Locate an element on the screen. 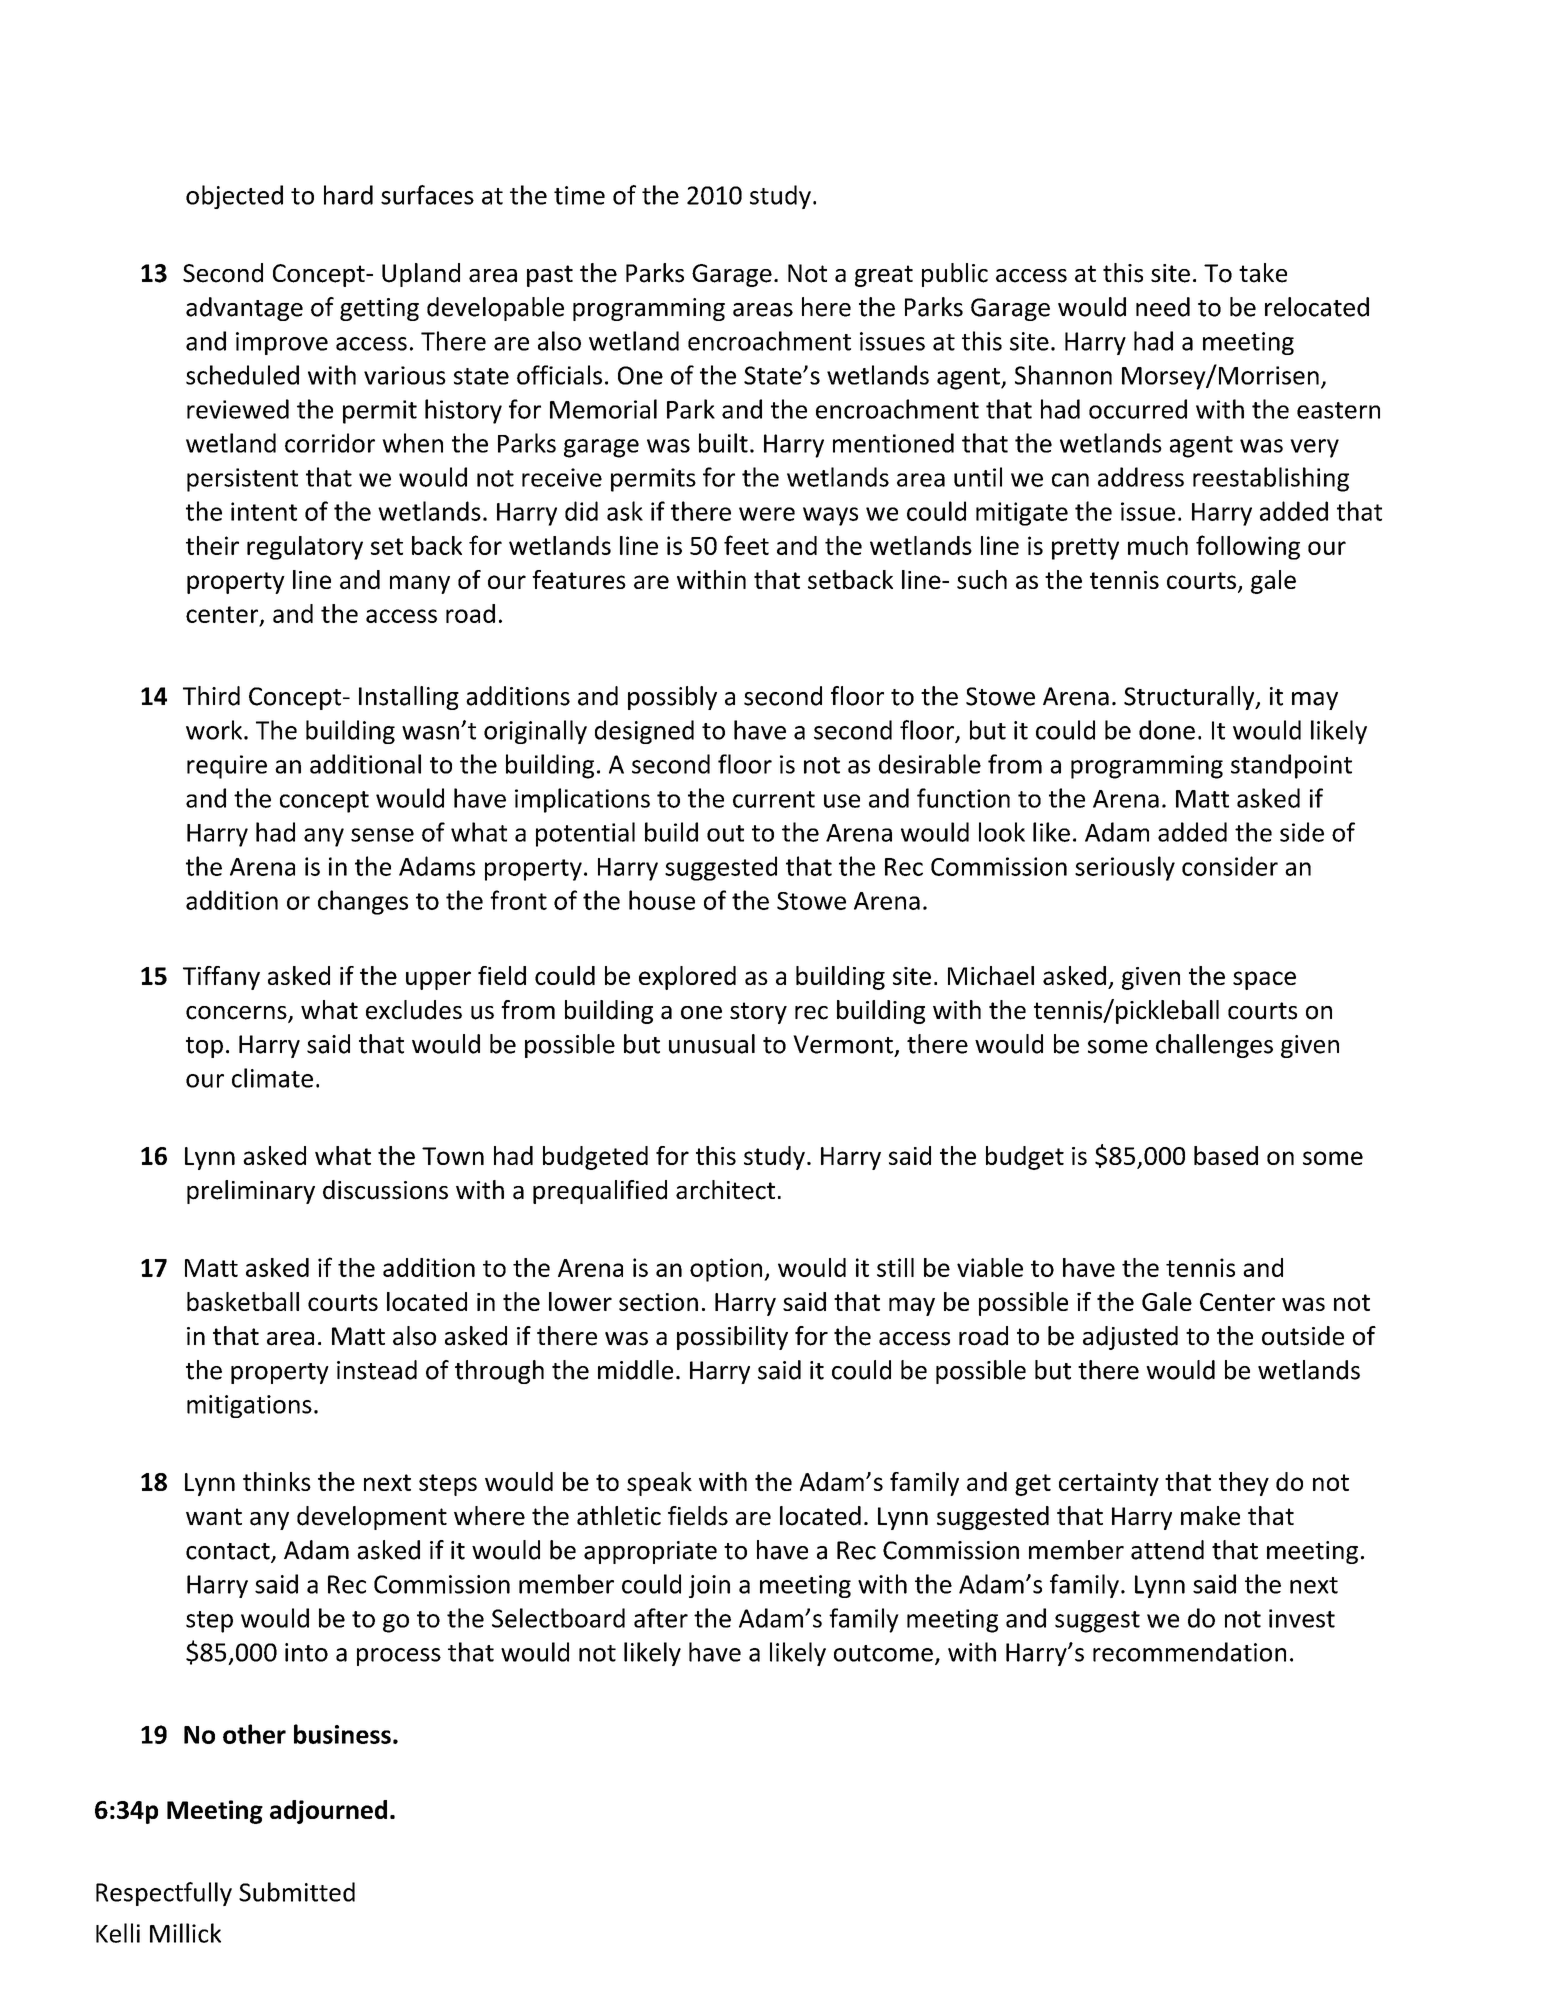  great is located at coordinates (884, 276).
